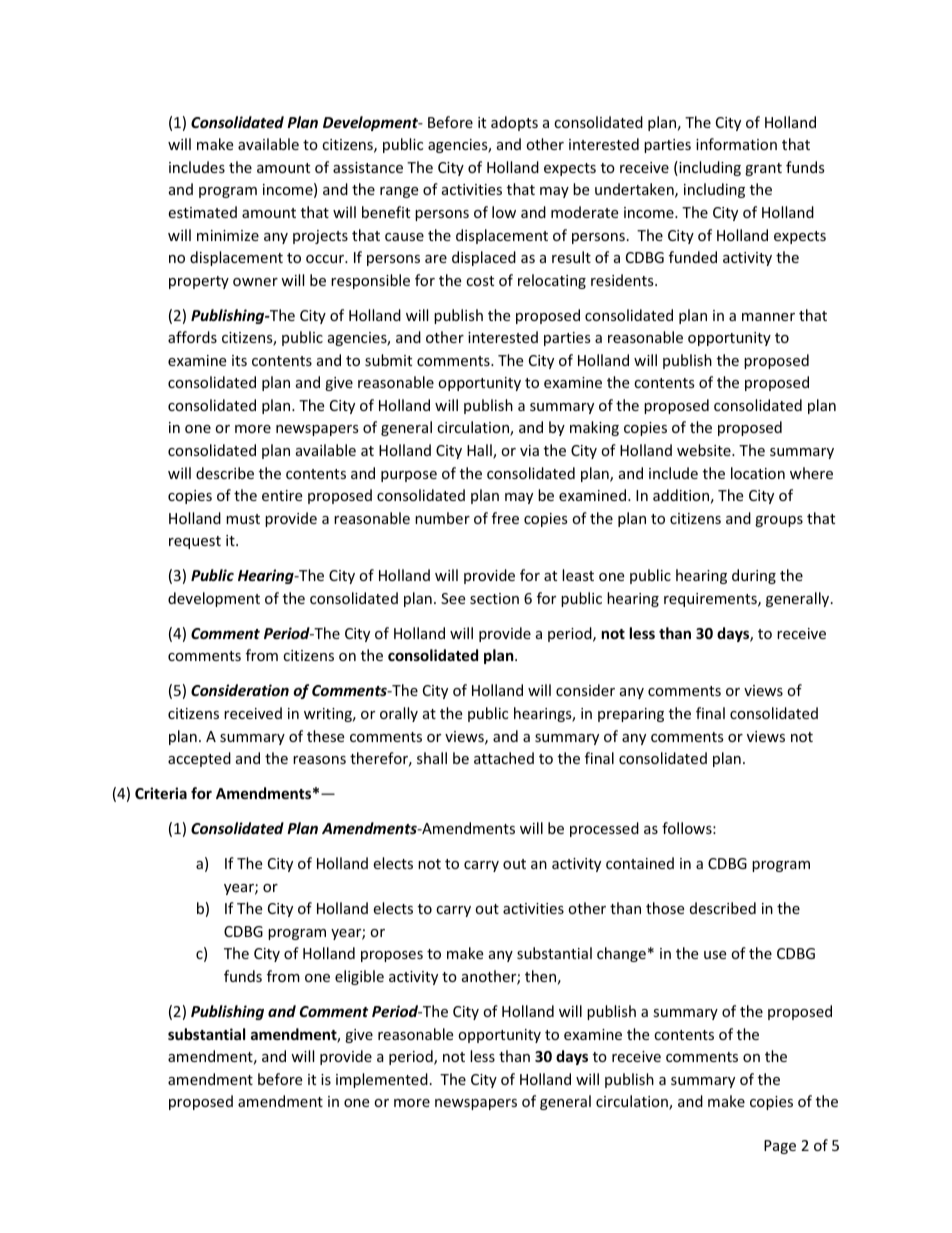 This screenshot has height=1233, width=952. What do you see at coordinates (239, 360) in the screenshot?
I see `its` at bounding box center [239, 360].
